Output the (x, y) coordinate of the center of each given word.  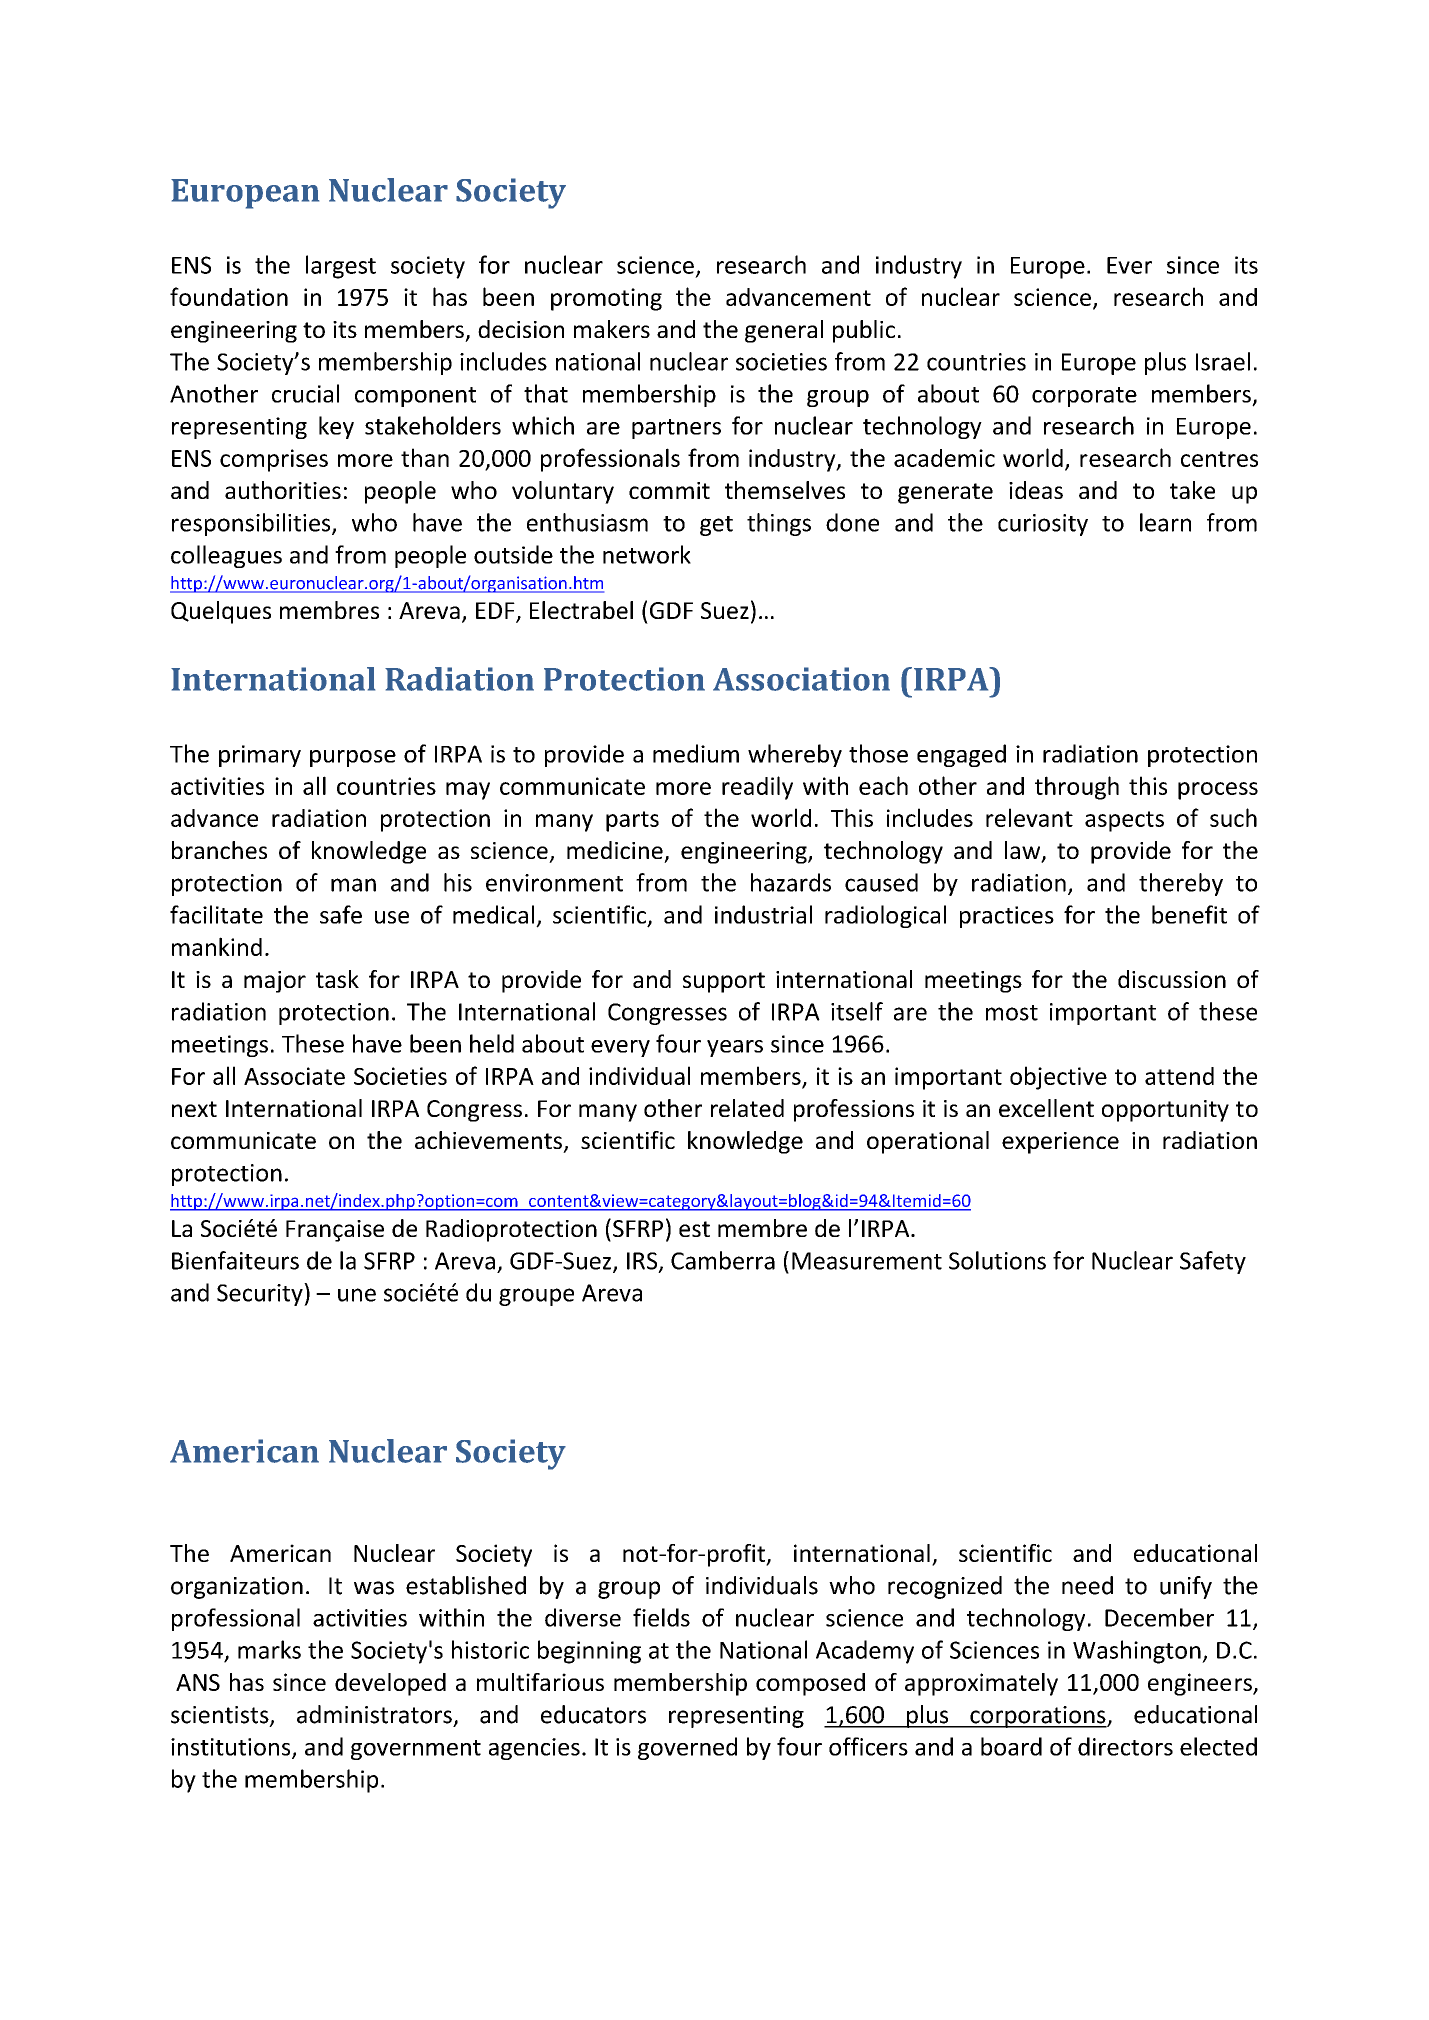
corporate (1084, 397)
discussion (1172, 979)
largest (341, 267)
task (337, 979)
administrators (374, 1714)
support (724, 982)
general (784, 331)
